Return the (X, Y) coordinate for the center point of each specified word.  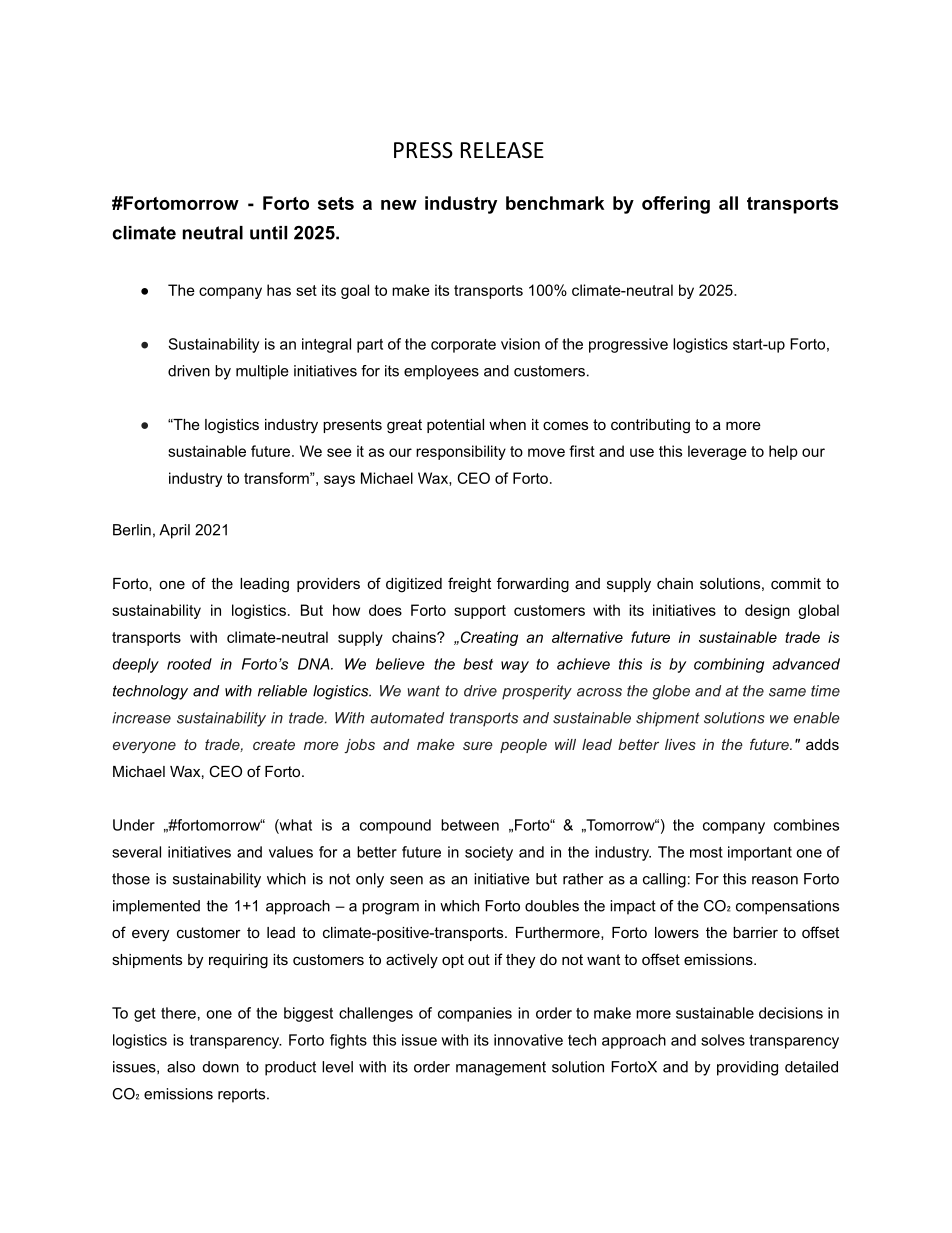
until (268, 233)
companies (475, 1014)
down (221, 1067)
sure (478, 746)
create (274, 744)
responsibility (461, 452)
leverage (717, 452)
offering (676, 205)
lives (680, 744)
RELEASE (502, 150)
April (174, 531)
